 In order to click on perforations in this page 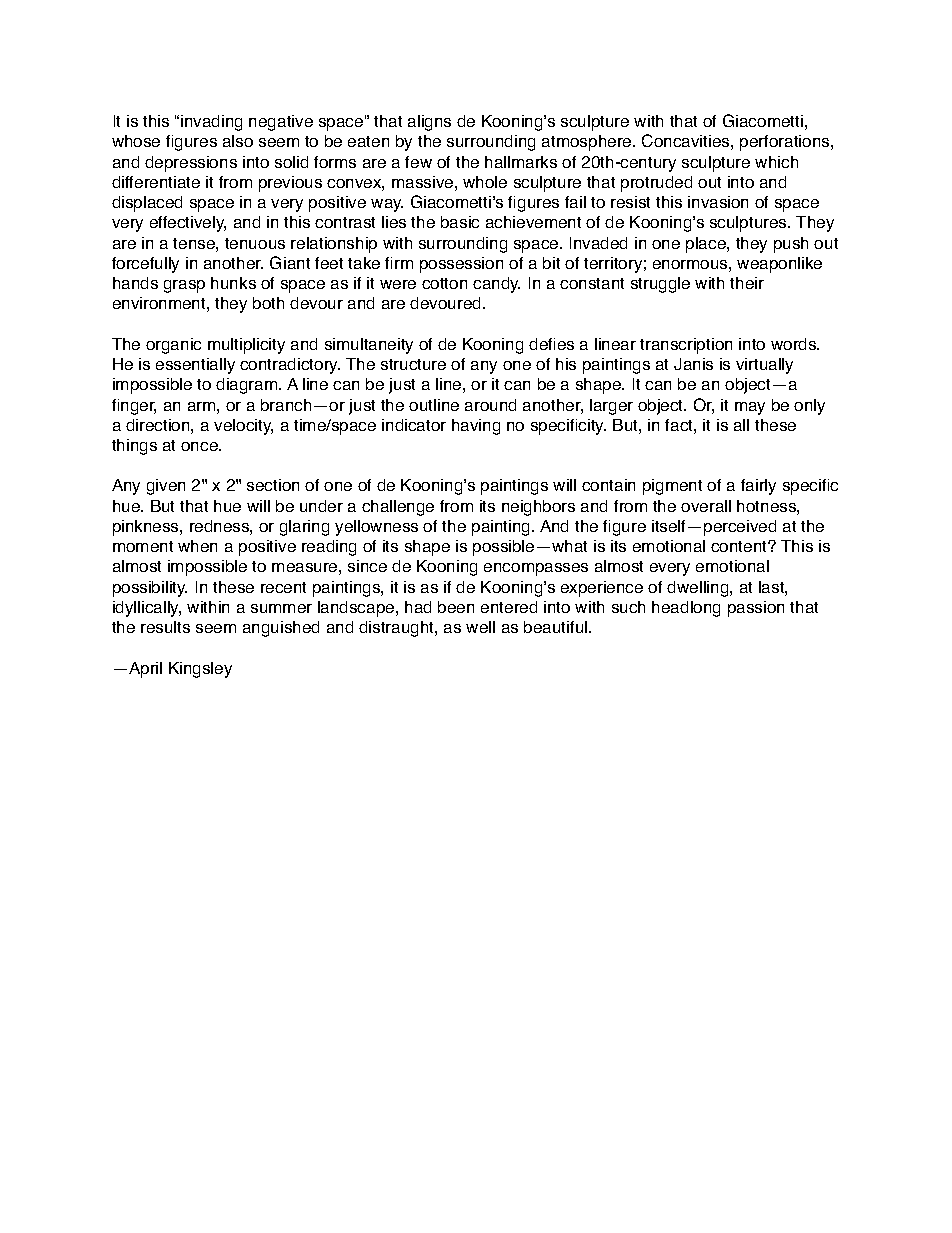, I will do `click(786, 143)`.
